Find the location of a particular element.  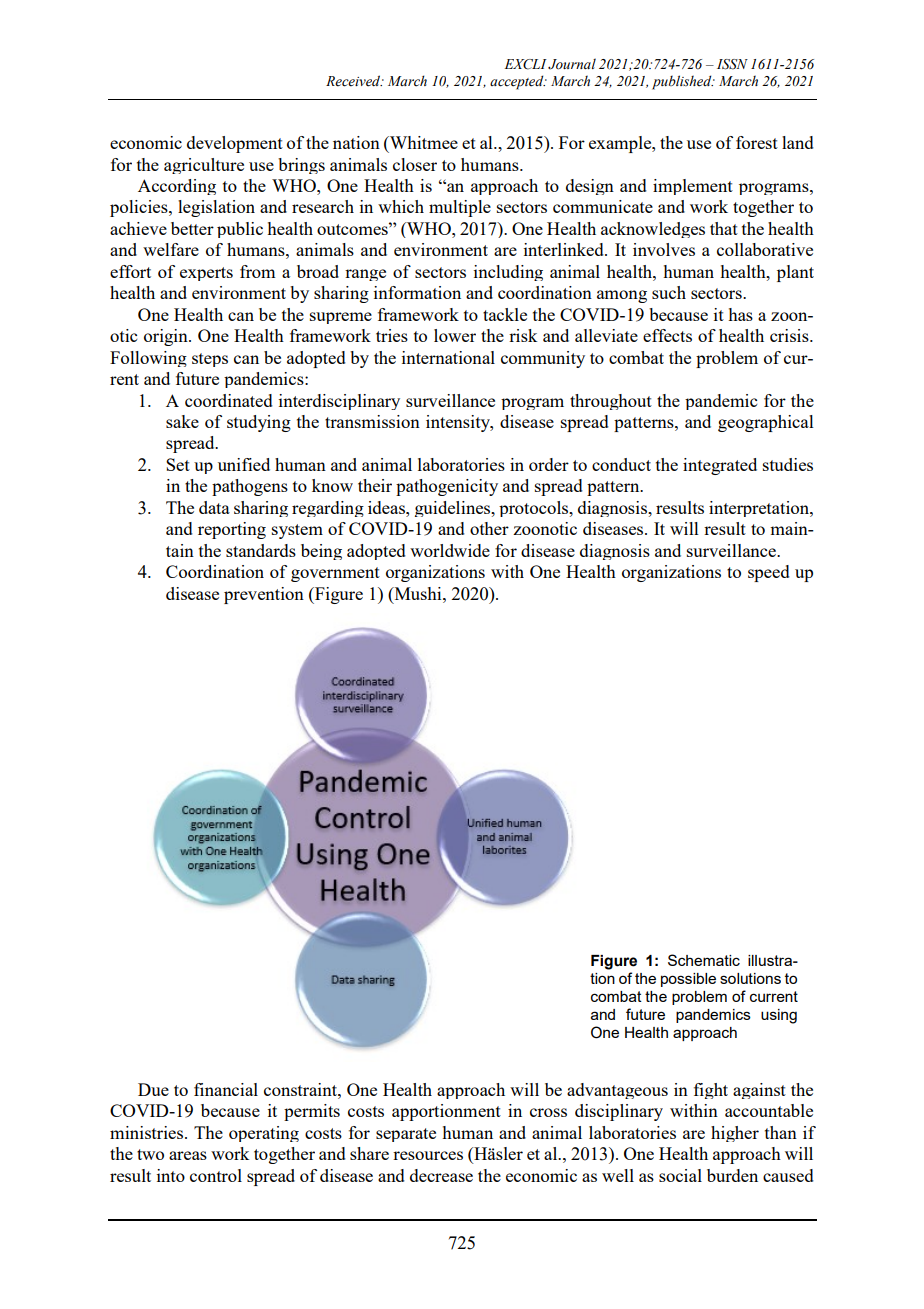

steps is located at coordinates (210, 360).
